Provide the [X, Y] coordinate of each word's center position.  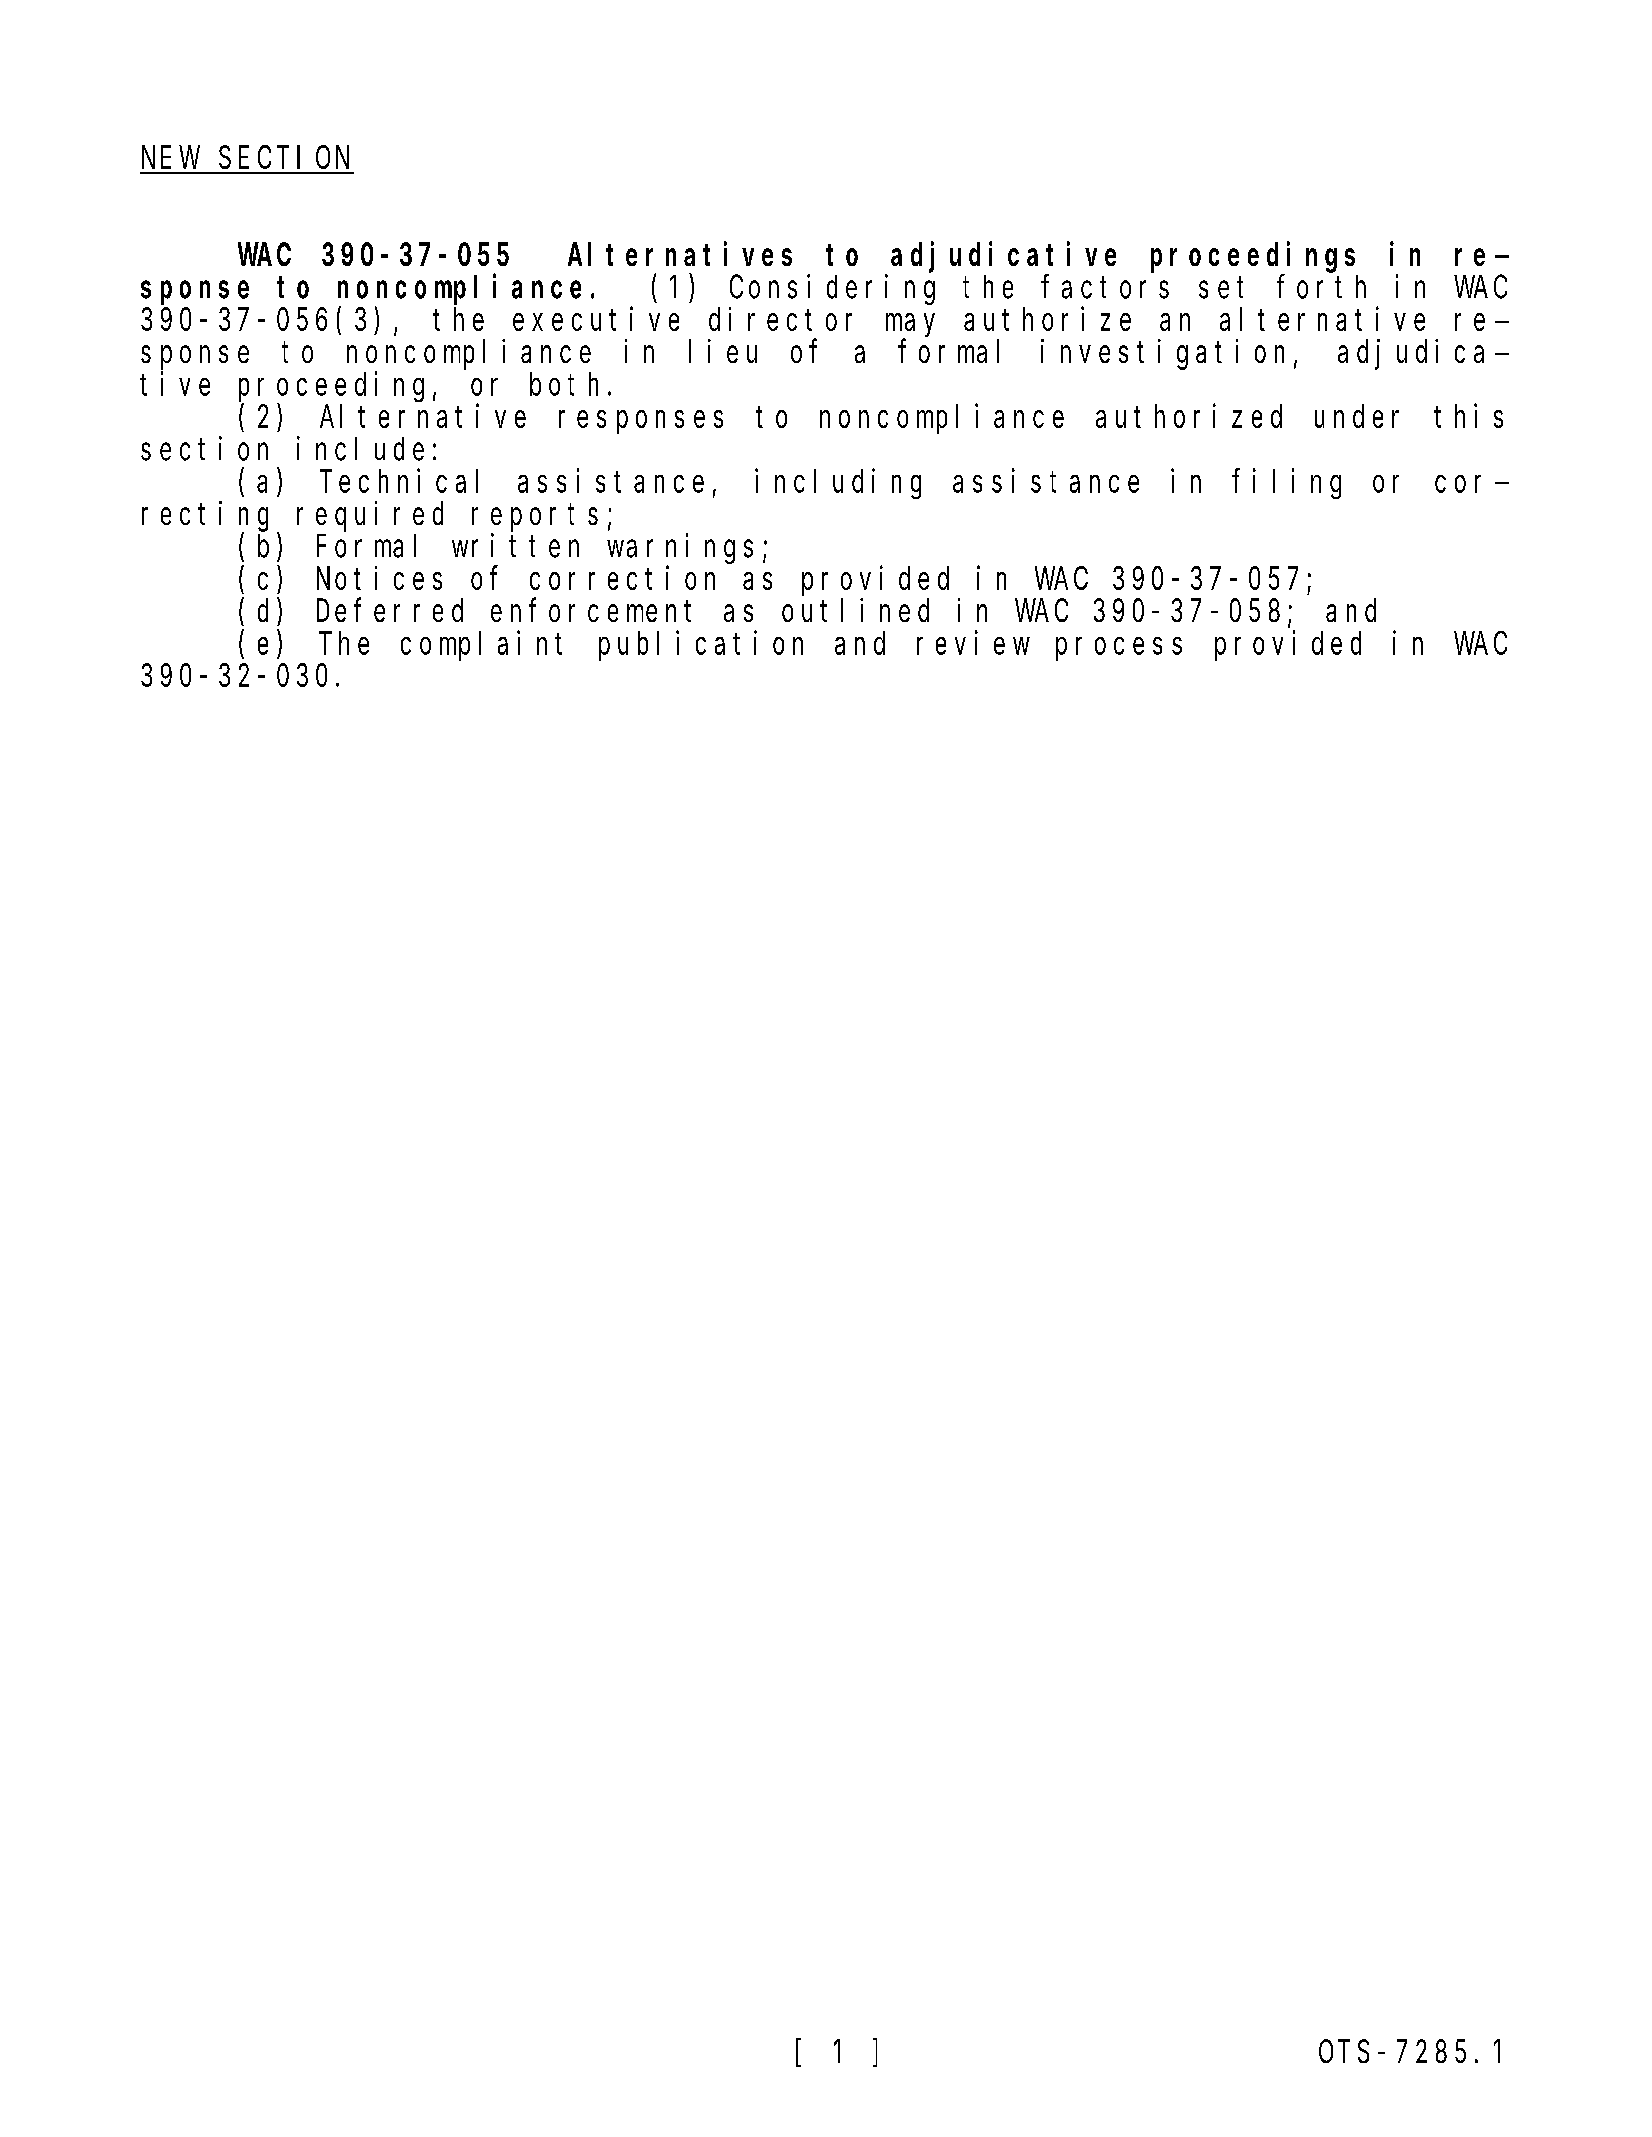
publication [701, 646]
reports [535, 518]
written [515, 546]
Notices [379, 578]
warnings [680, 549]
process [1119, 649]
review [973, 643]
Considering [832, 290]
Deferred [390, 610]
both [564, 384]
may [910, 325]
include [360, 448]
